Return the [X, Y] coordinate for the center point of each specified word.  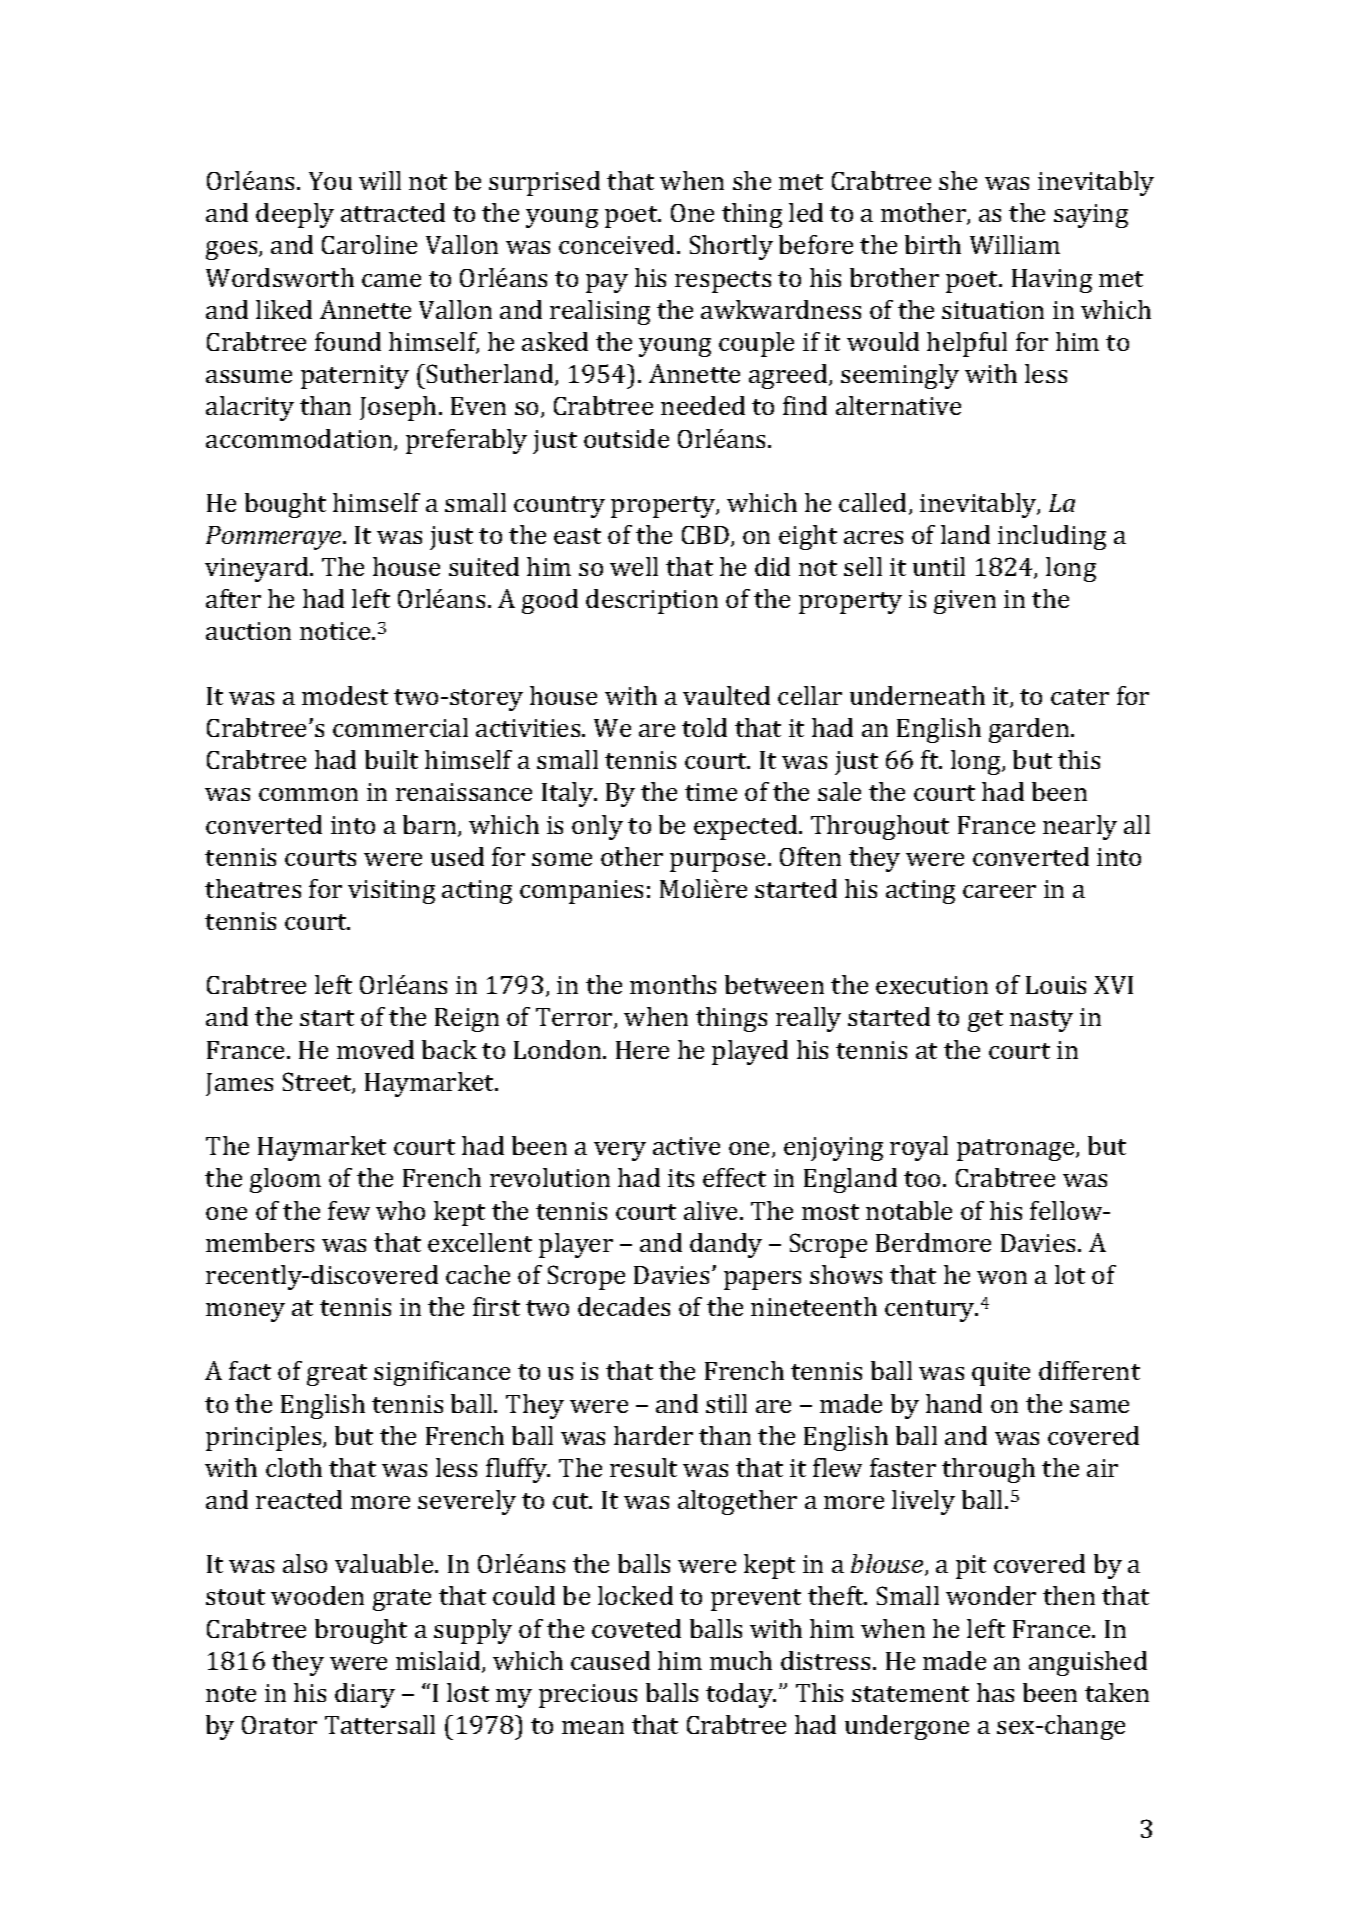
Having [1052, 281]
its [681, 1178]
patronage [1017, 1150]
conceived [618, 244]
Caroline [369, 244]
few [349, 1210]
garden [1030, 730]
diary [365, 1695]
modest [345, 695]
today [740, 1695]
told [704, 727]
